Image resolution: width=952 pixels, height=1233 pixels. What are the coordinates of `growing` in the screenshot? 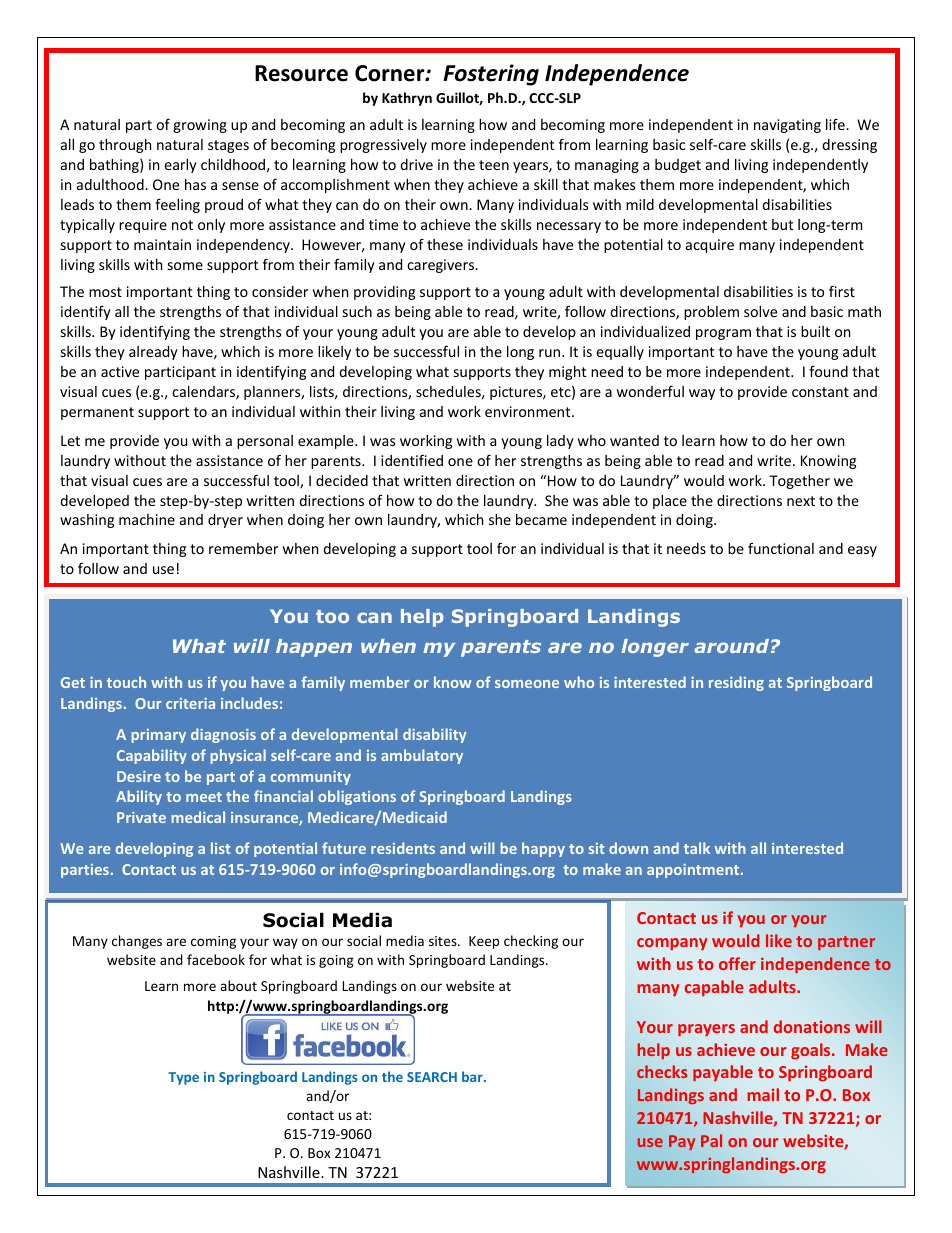 It's located at (200, 126).
